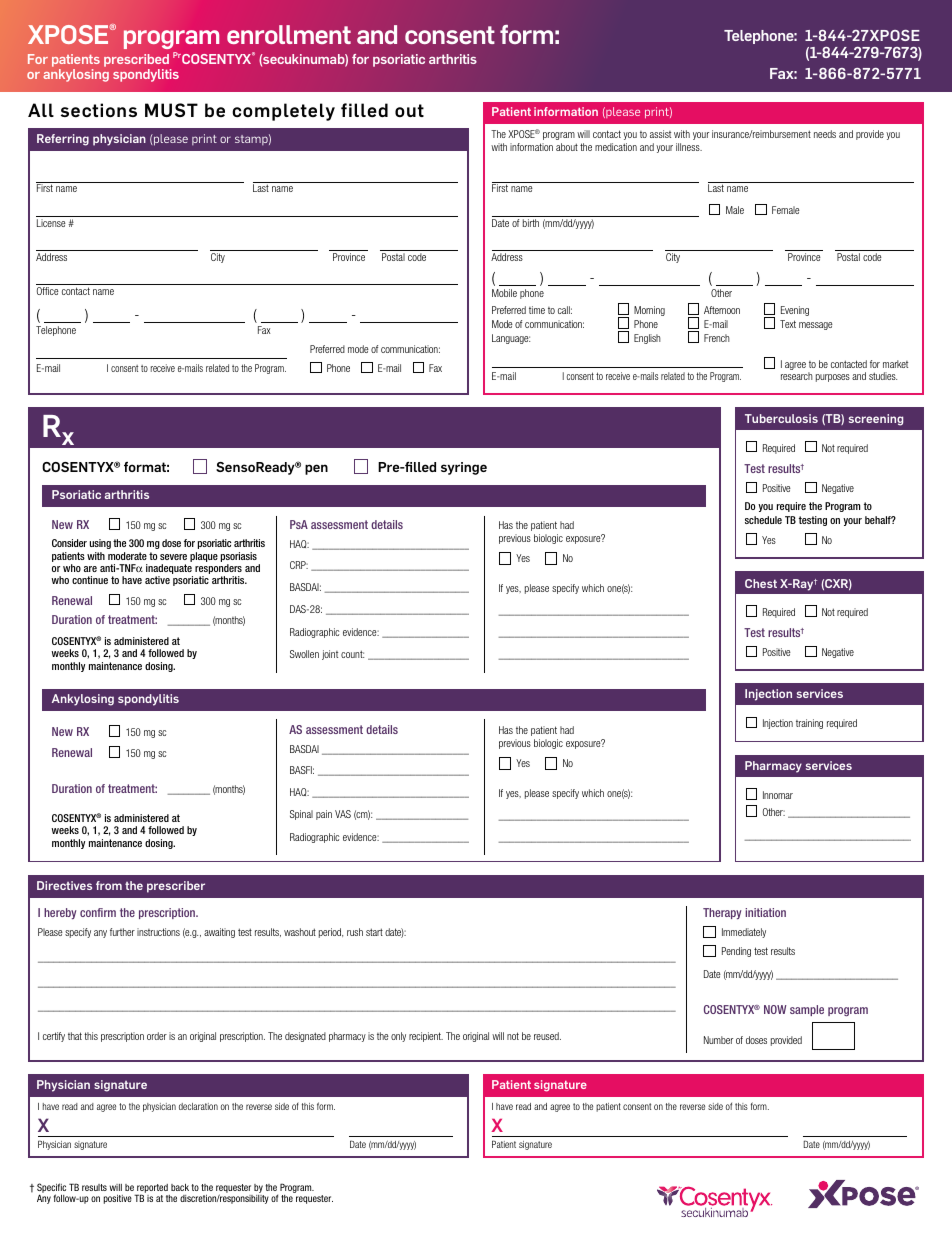  What do you see at coordinates (426, 1037) in the screenshot?
I see `recipient` at bounding box center [426, 1037].
